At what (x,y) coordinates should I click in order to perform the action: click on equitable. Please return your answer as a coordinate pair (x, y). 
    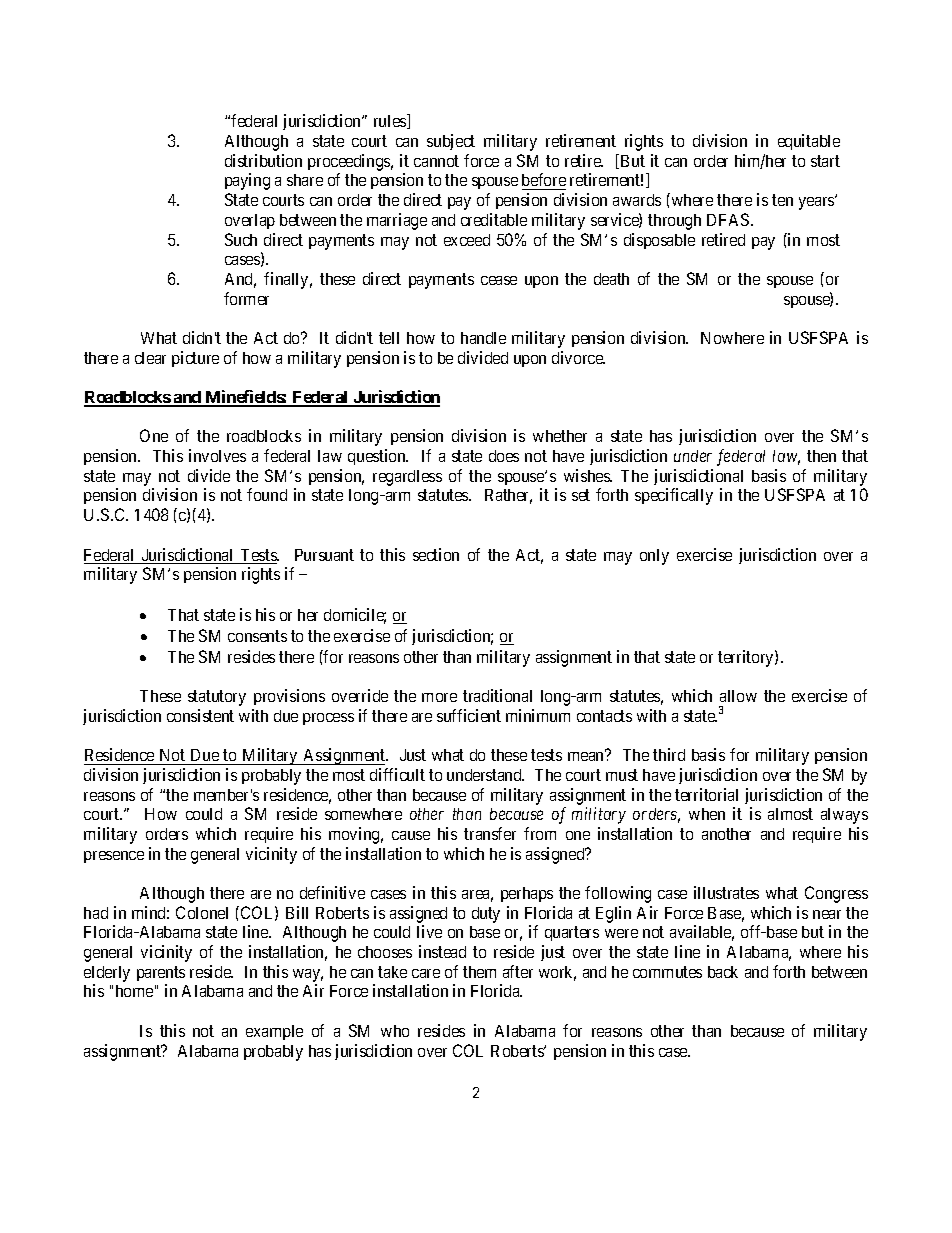
    Looking at the image, I should click on (809, 142).
